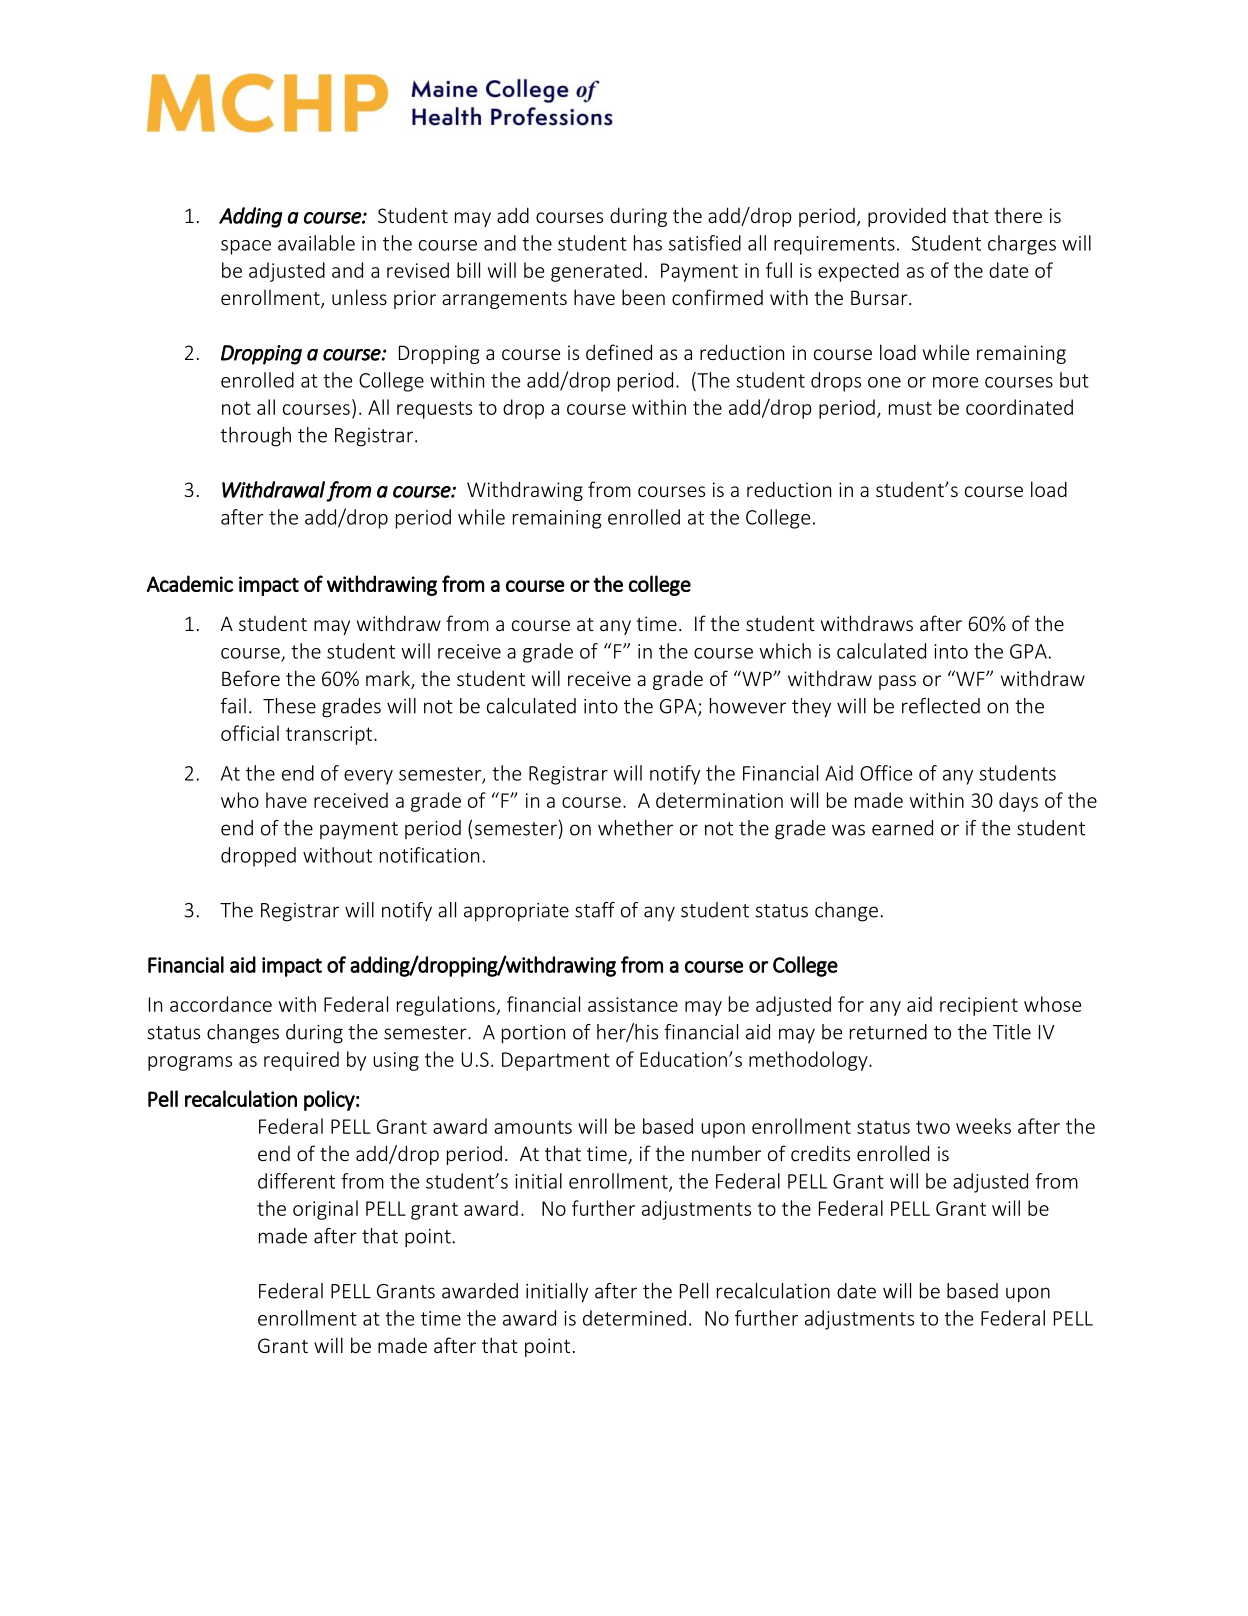 This screenshot has height=1616, width=1248. Describe the element at coordinates (316, 243) in the screenshot. I see `available` at that location.
